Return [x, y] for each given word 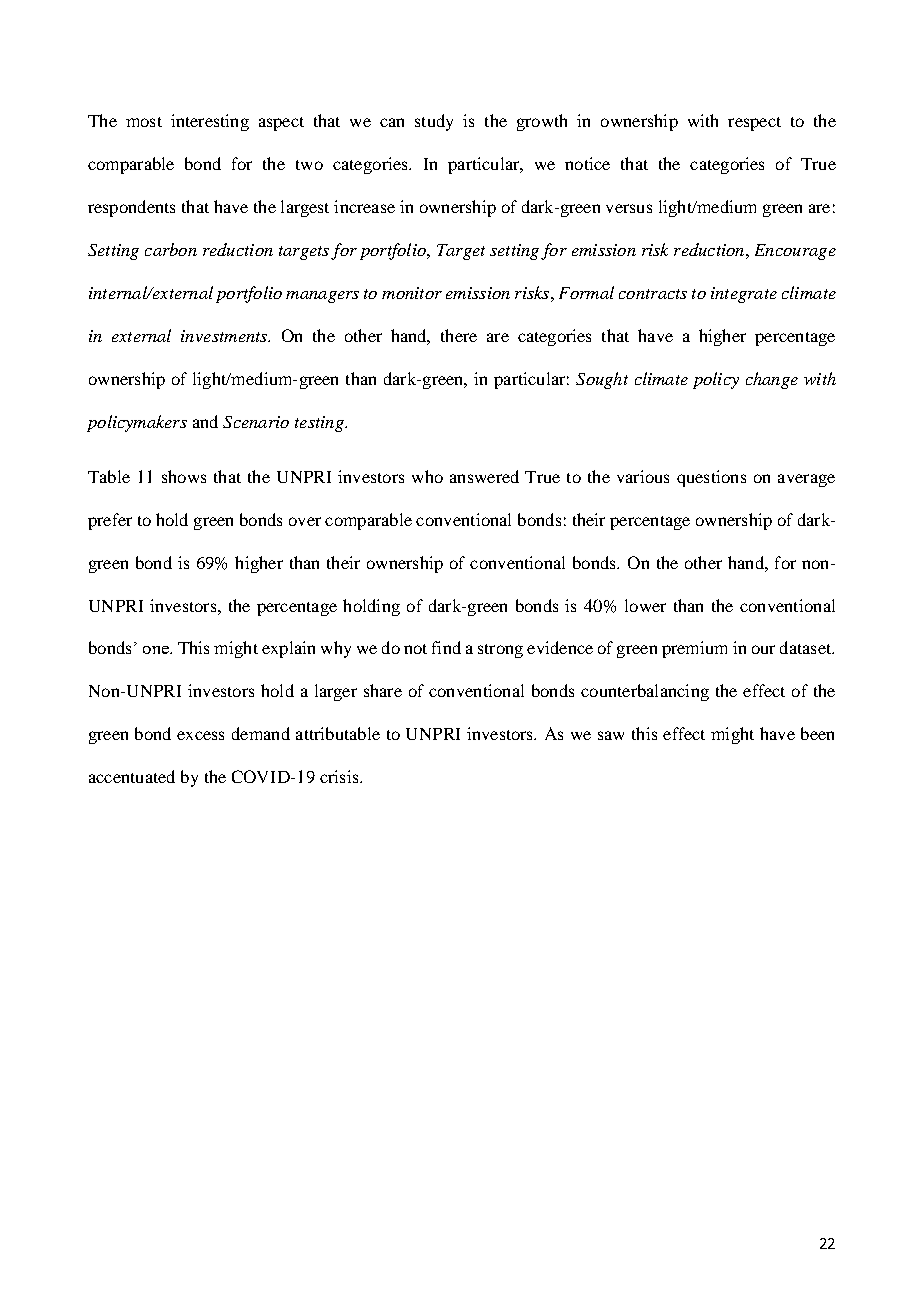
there [459, 335]
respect [754, 124]
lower [645, 605]
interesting [210, 122]
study [434, 122]
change [772, 380]
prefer [110, 521]
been [817, 733]
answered [484, 476]
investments [225, 336]
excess [200, 735]
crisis [340, 776]
